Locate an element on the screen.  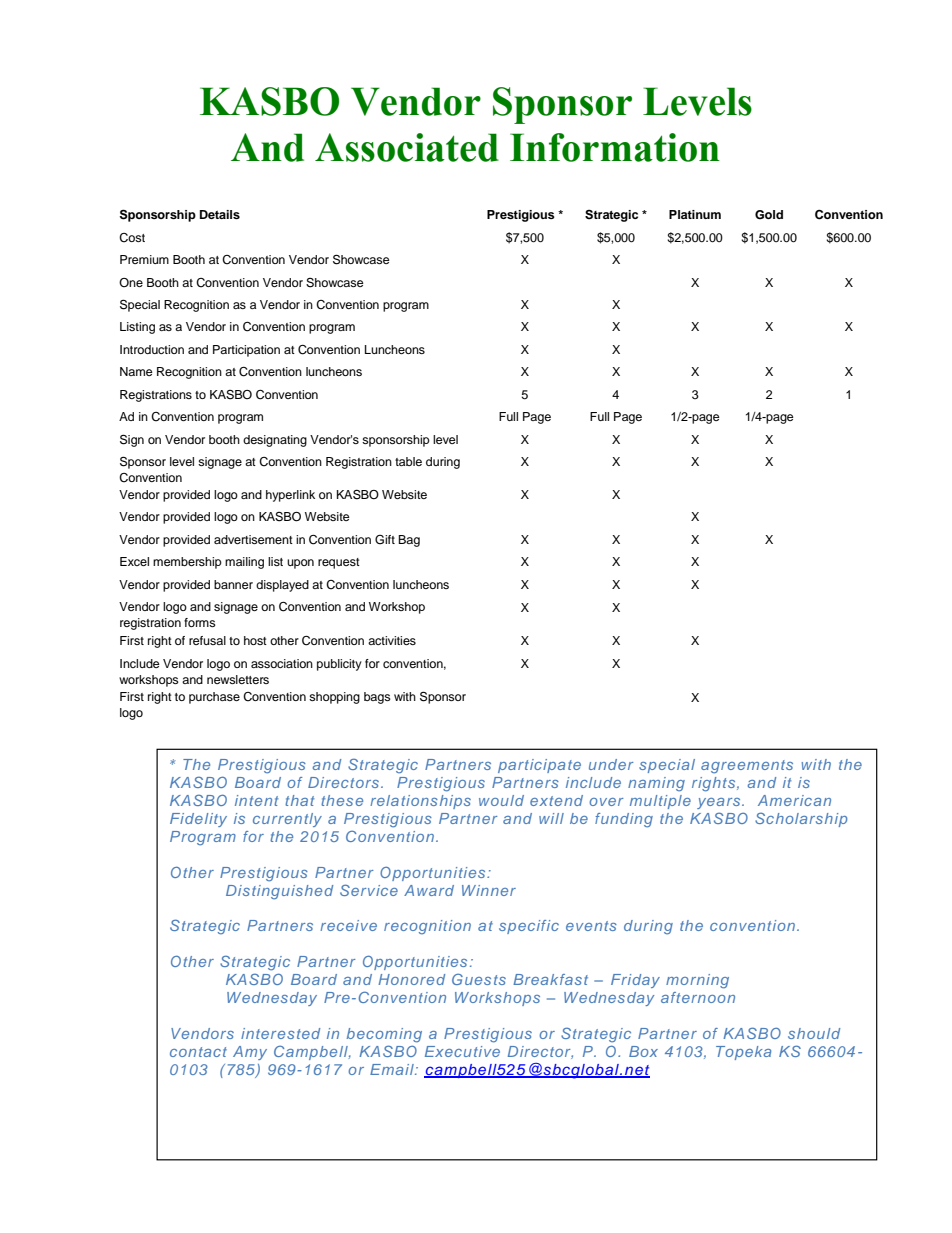
Executive is located at coordinates (462, 1051).
